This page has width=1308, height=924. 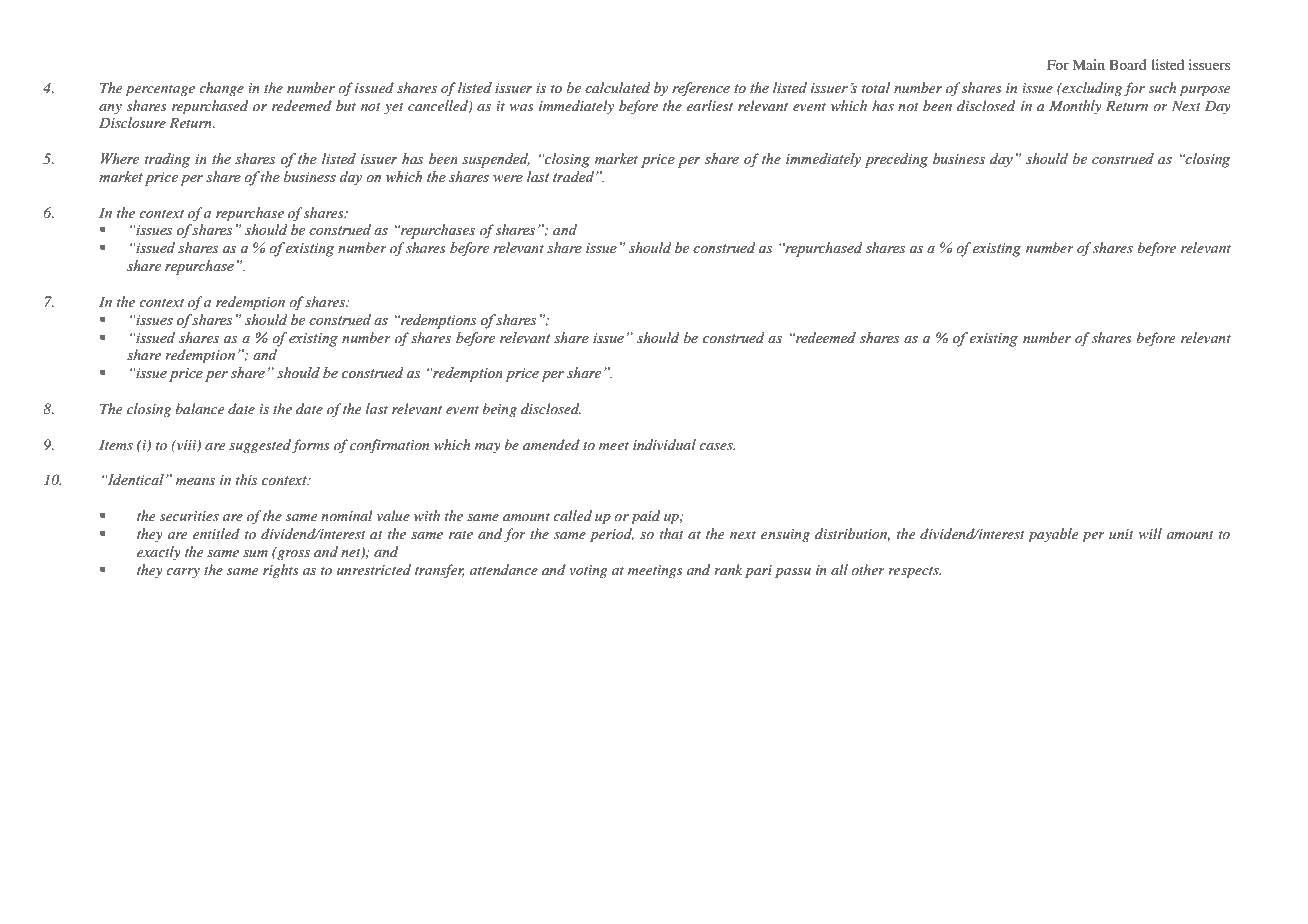 I want to click on individual, so click(x=664, y=444).
